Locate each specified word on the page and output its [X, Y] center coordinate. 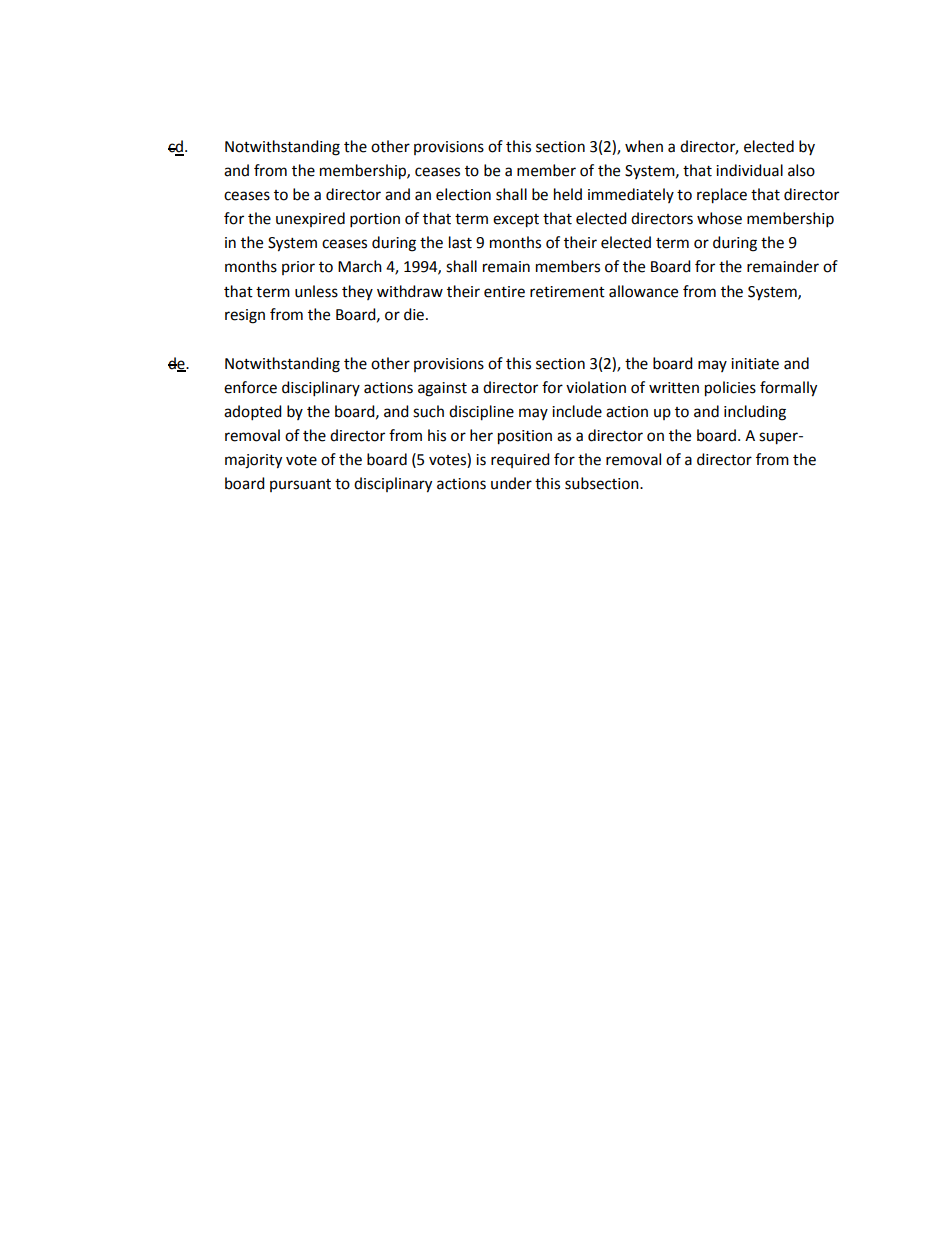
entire [504, 292]
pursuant [300, 485]
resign [245, 316]
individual [749, 170]
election [463, 194]
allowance [643, 291]
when [644, 146]
